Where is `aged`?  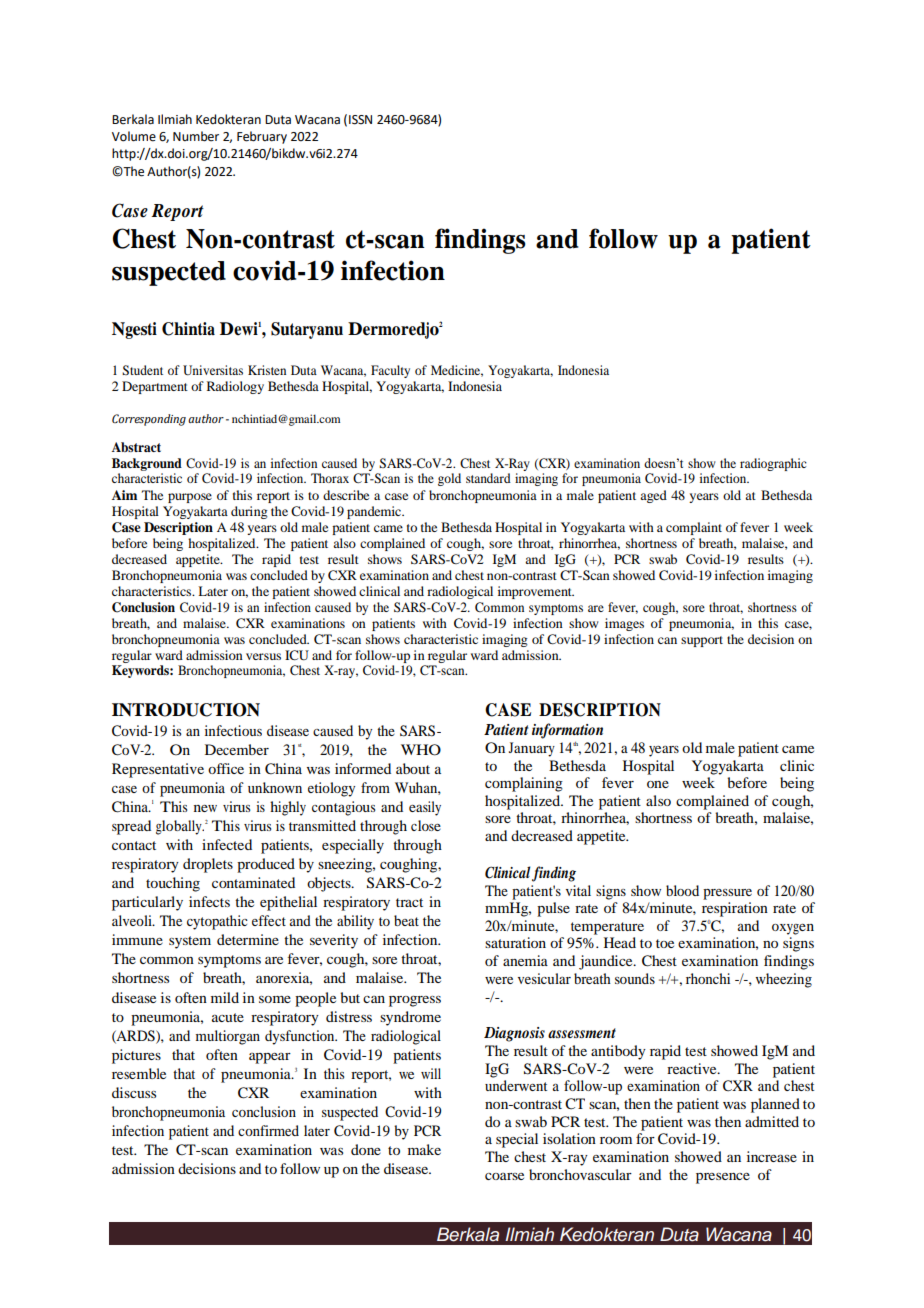
aged is located at coordinates (653, 496).
